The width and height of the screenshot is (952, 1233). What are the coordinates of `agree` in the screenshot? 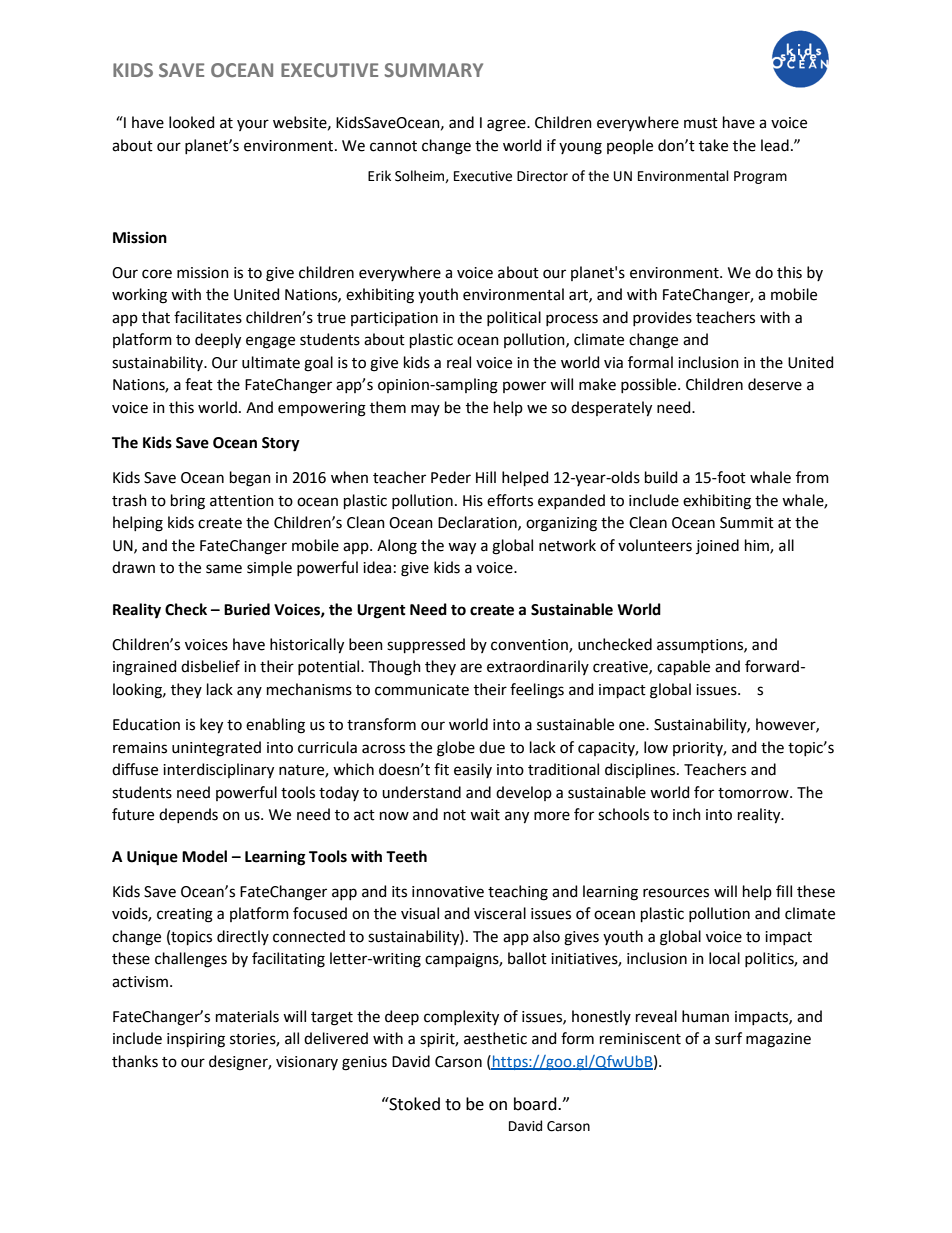 It's located at (507, 125).
